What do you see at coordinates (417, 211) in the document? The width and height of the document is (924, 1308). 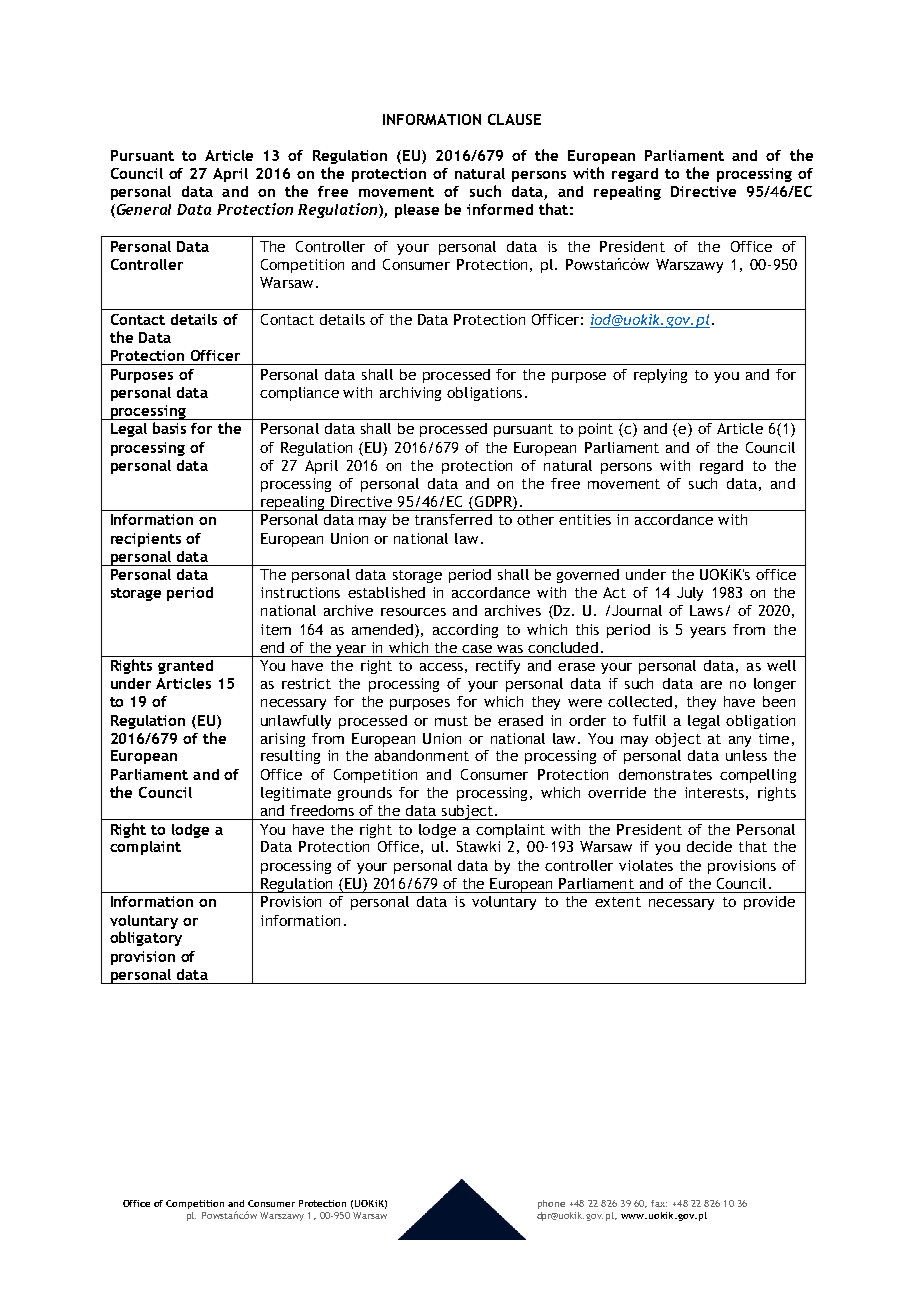 I see `please` at bounding box center [417, 211].
